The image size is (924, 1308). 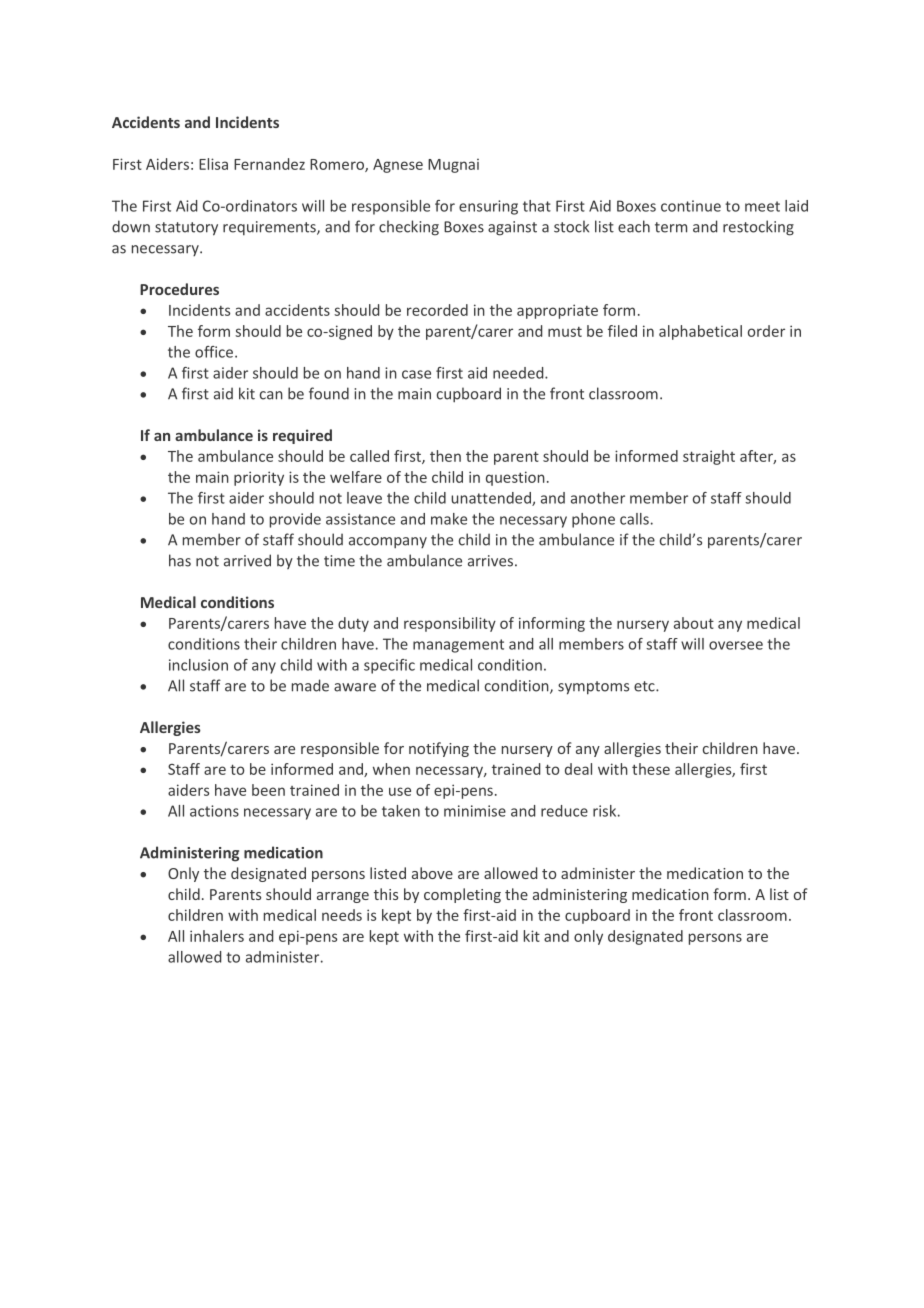 I want to click on reduce, so click(x=564, y=811).
